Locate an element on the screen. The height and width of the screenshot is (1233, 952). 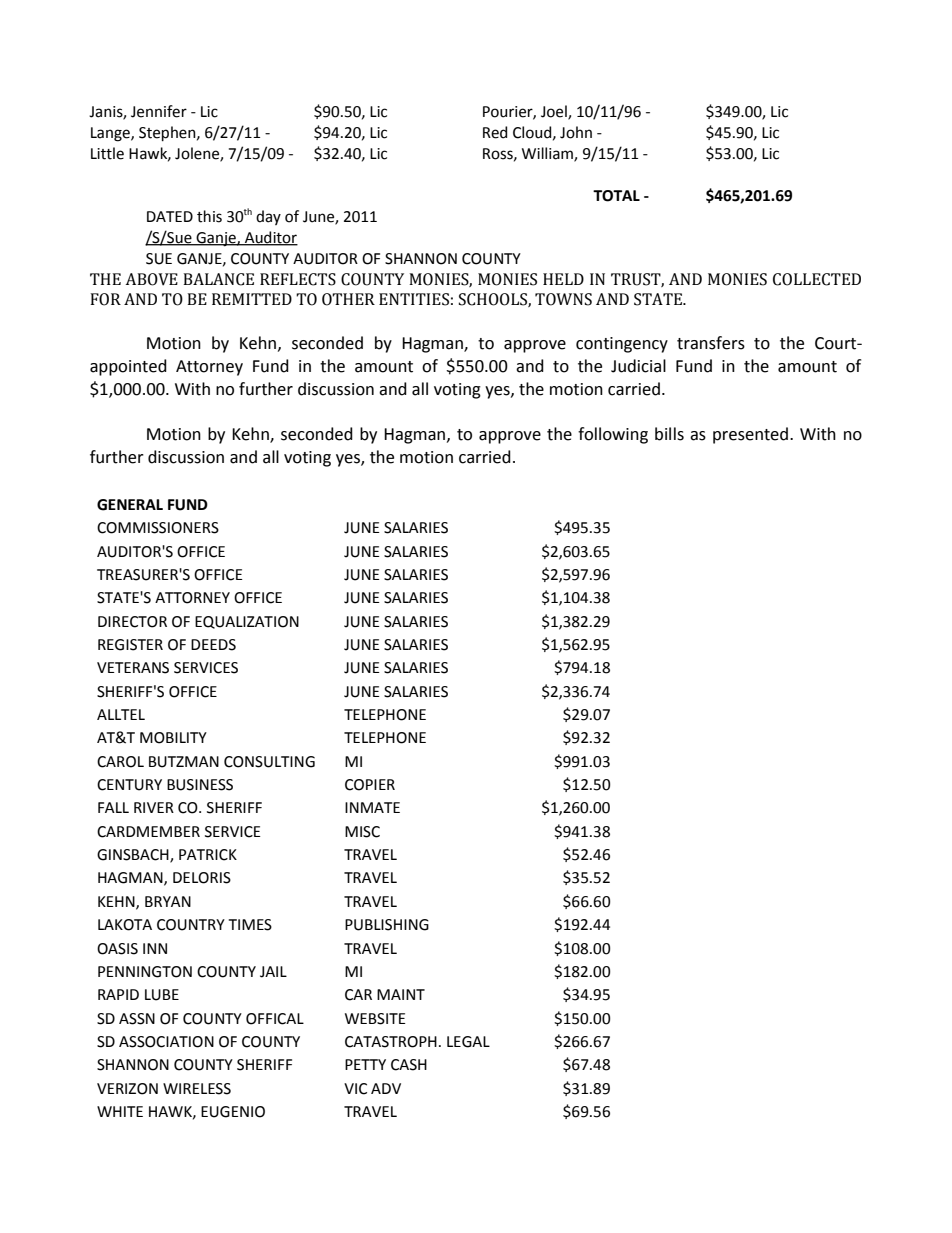
following is located at coordinates (613, 435).
